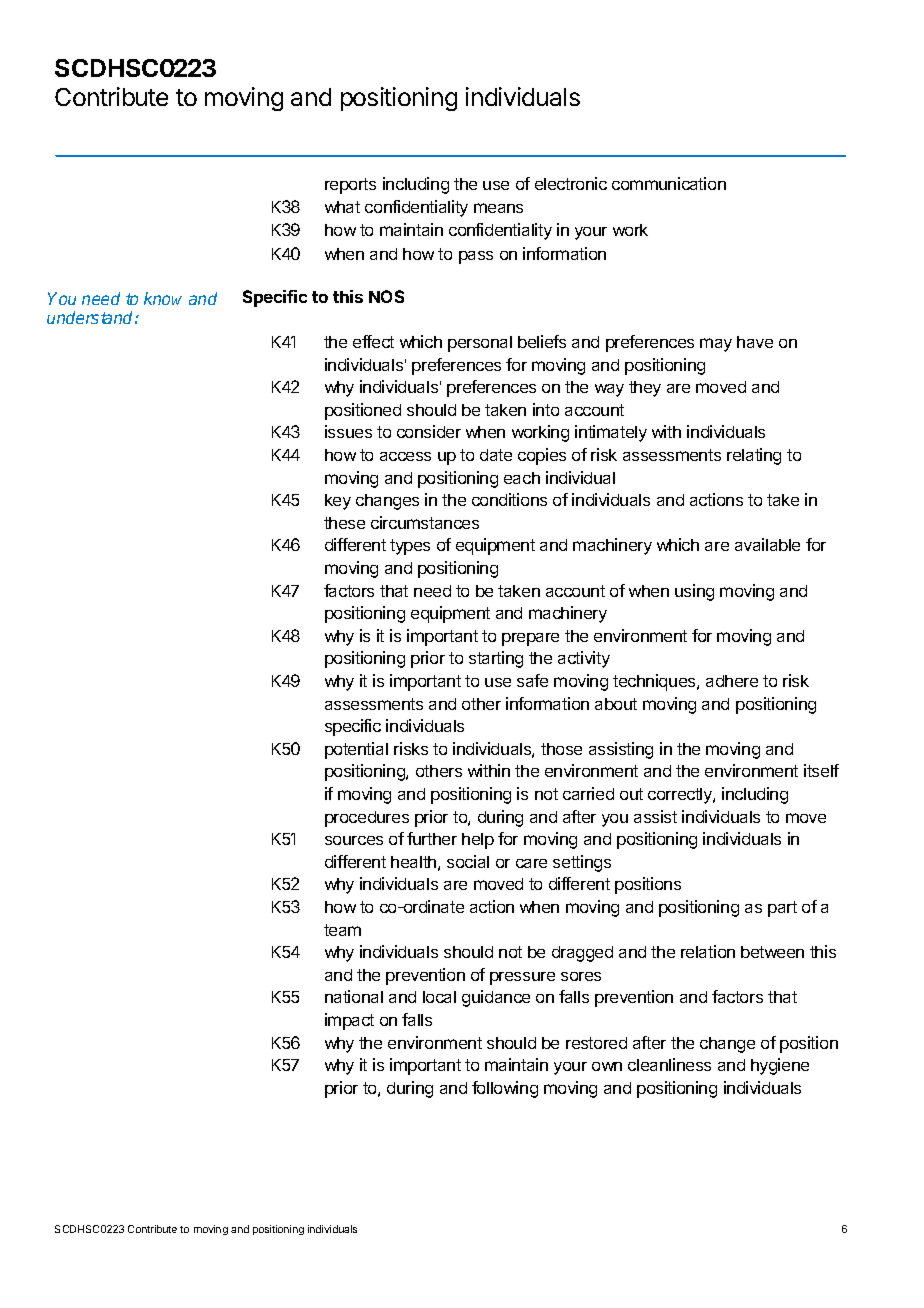 The image size is (924, 1308). Describe the element at coordinates (432, 838) in the image. I see `further` at that location.
